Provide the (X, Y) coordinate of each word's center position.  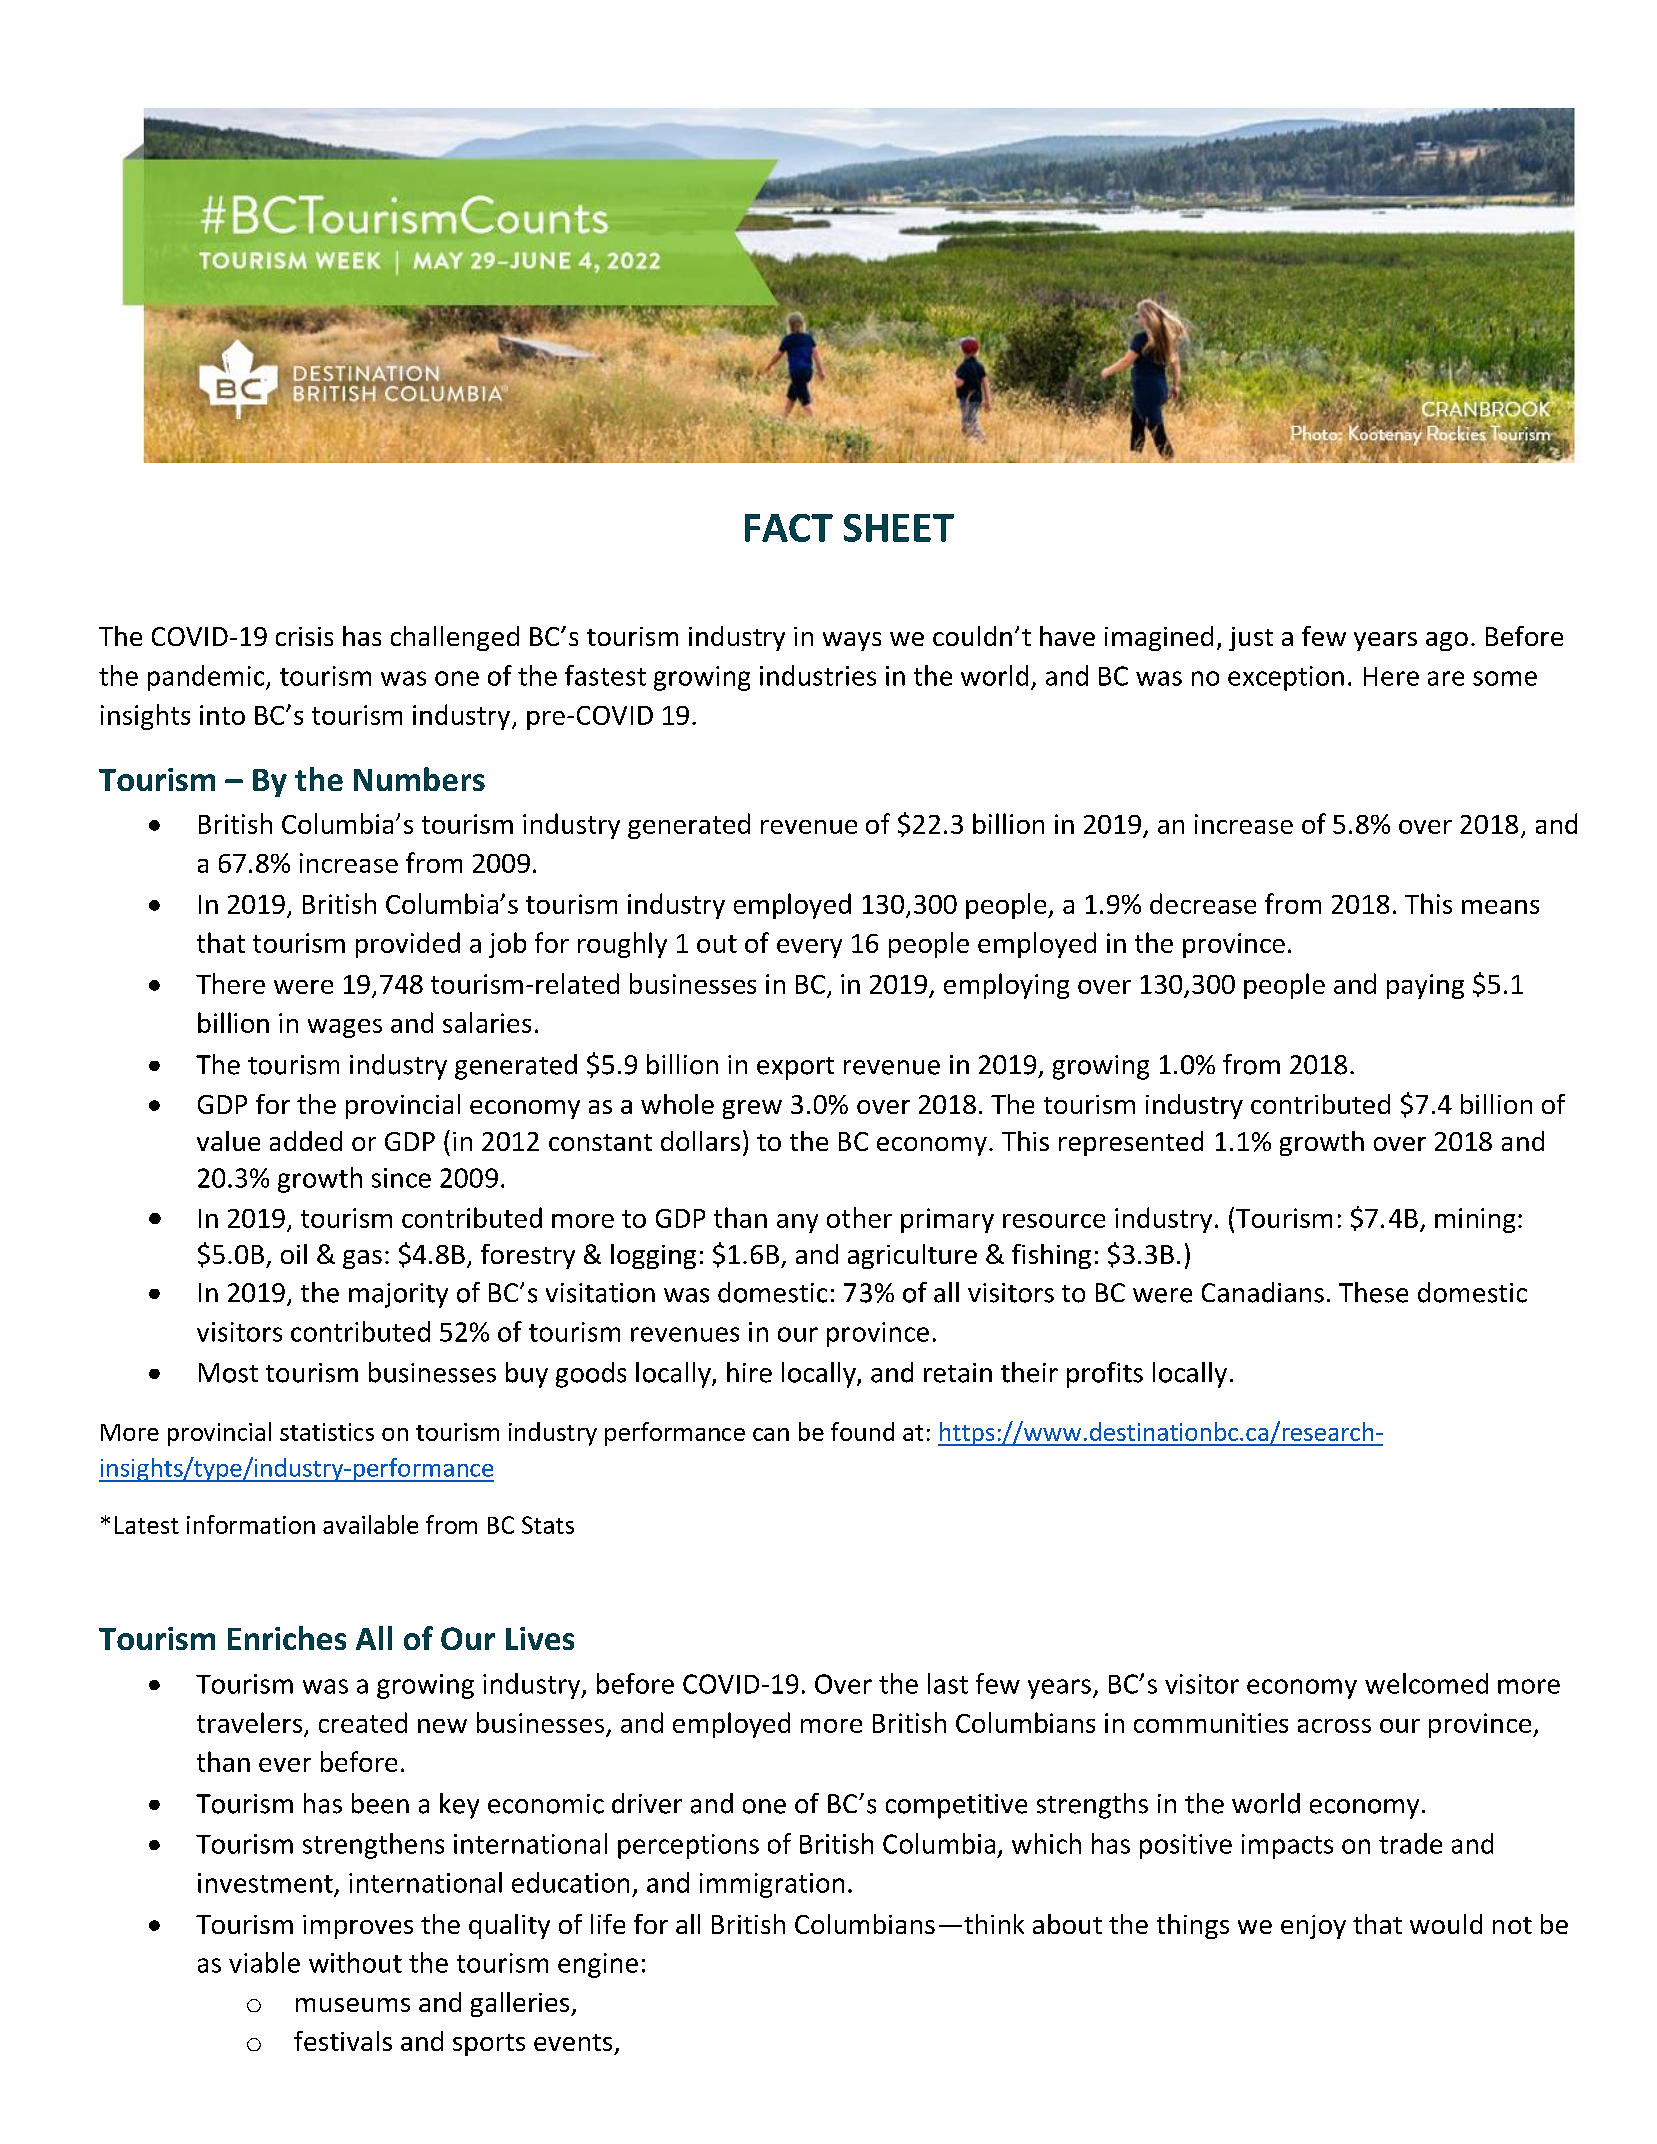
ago (1447, 641)
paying (1425, 986)
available (370, 1524)
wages (345, 1028)
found (862, 1431)
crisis (304, 636)
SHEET (899, 528)
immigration (772, 1885)
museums (353, 2005)
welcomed (1426, 1683)
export (795, 1068)
